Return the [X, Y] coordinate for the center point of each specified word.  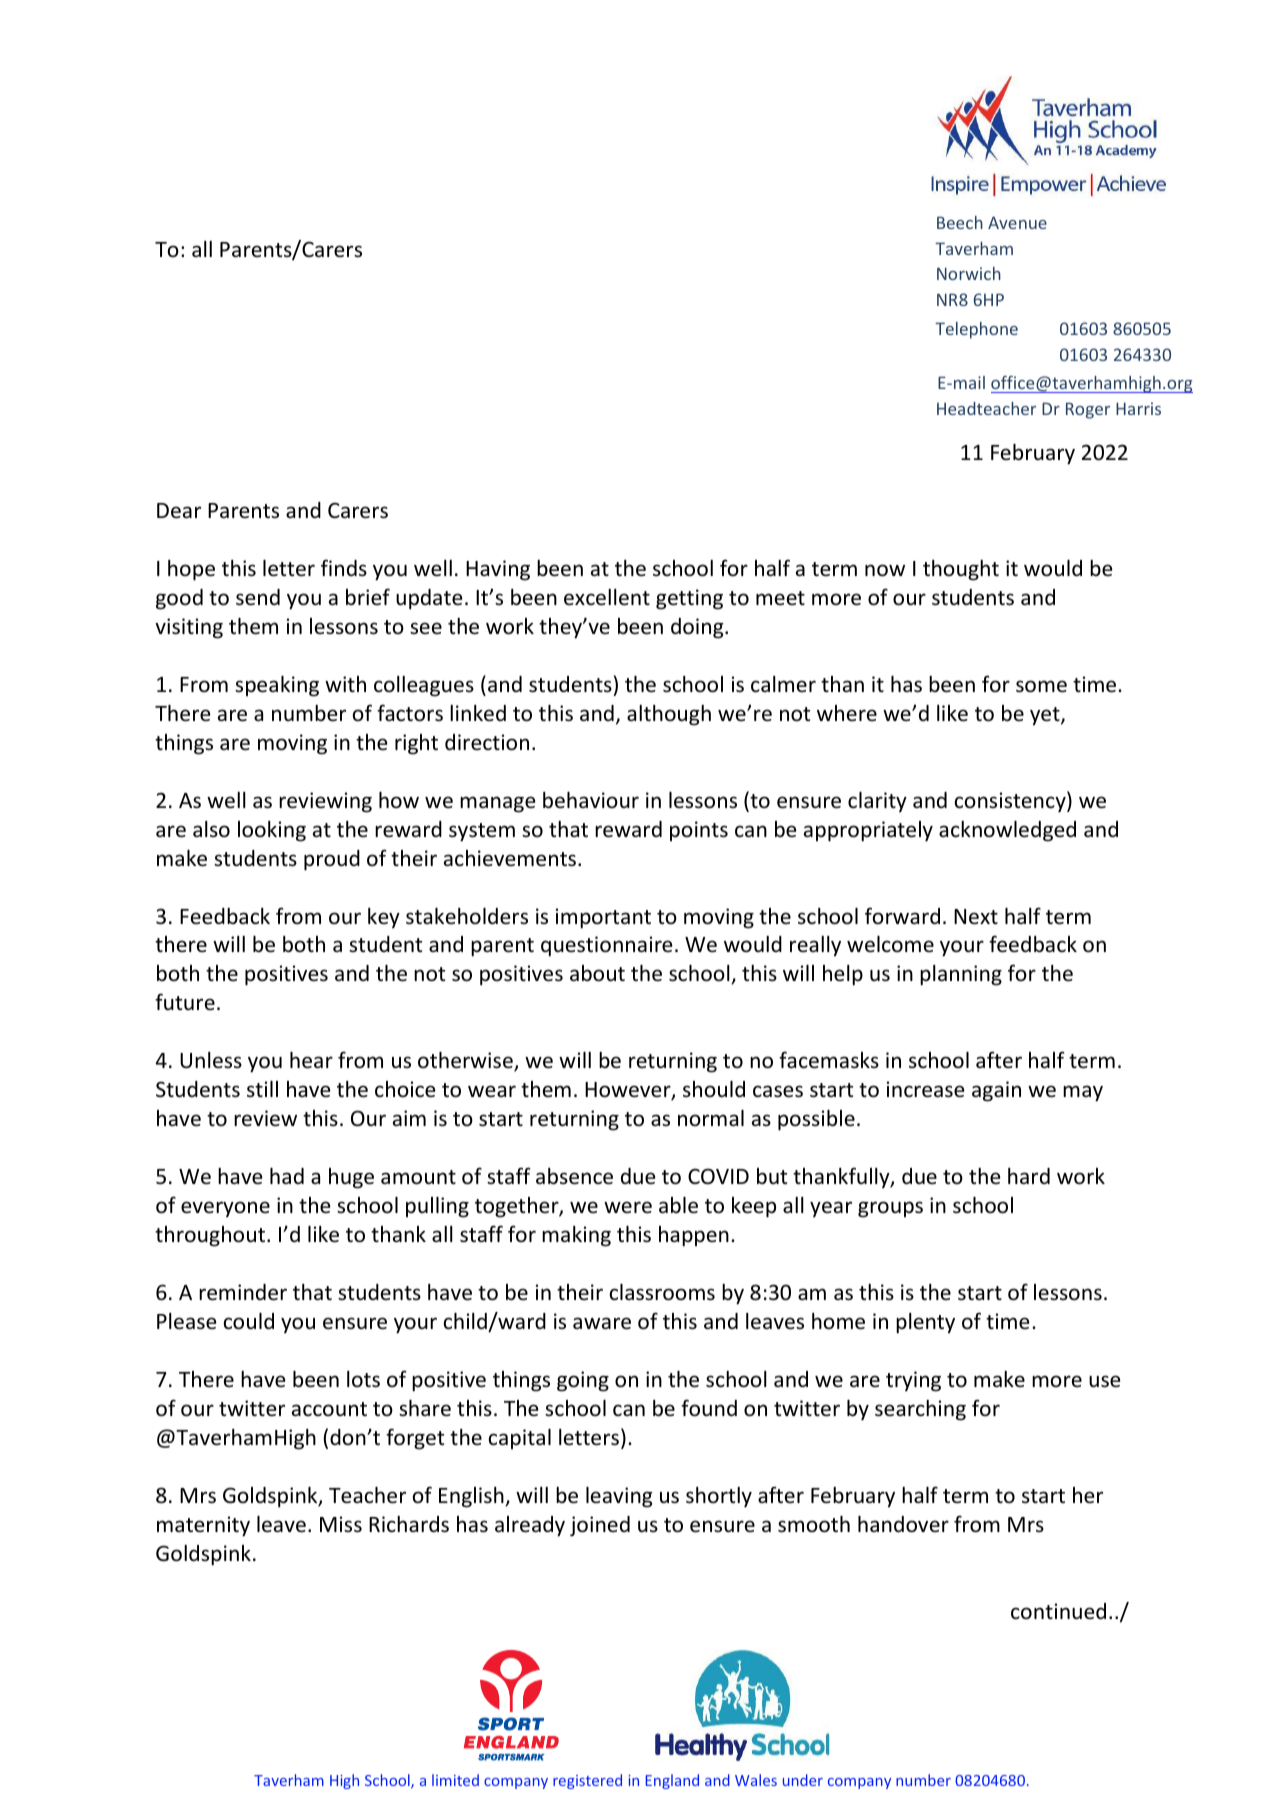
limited [455, 1780]
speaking [277, 686]
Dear [179, 511]
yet [1046, 716]
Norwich [969, 273]
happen [694, 1236]
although [669, 715]
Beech [960, 222]
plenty [925, 1323]
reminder [243, 1292]
